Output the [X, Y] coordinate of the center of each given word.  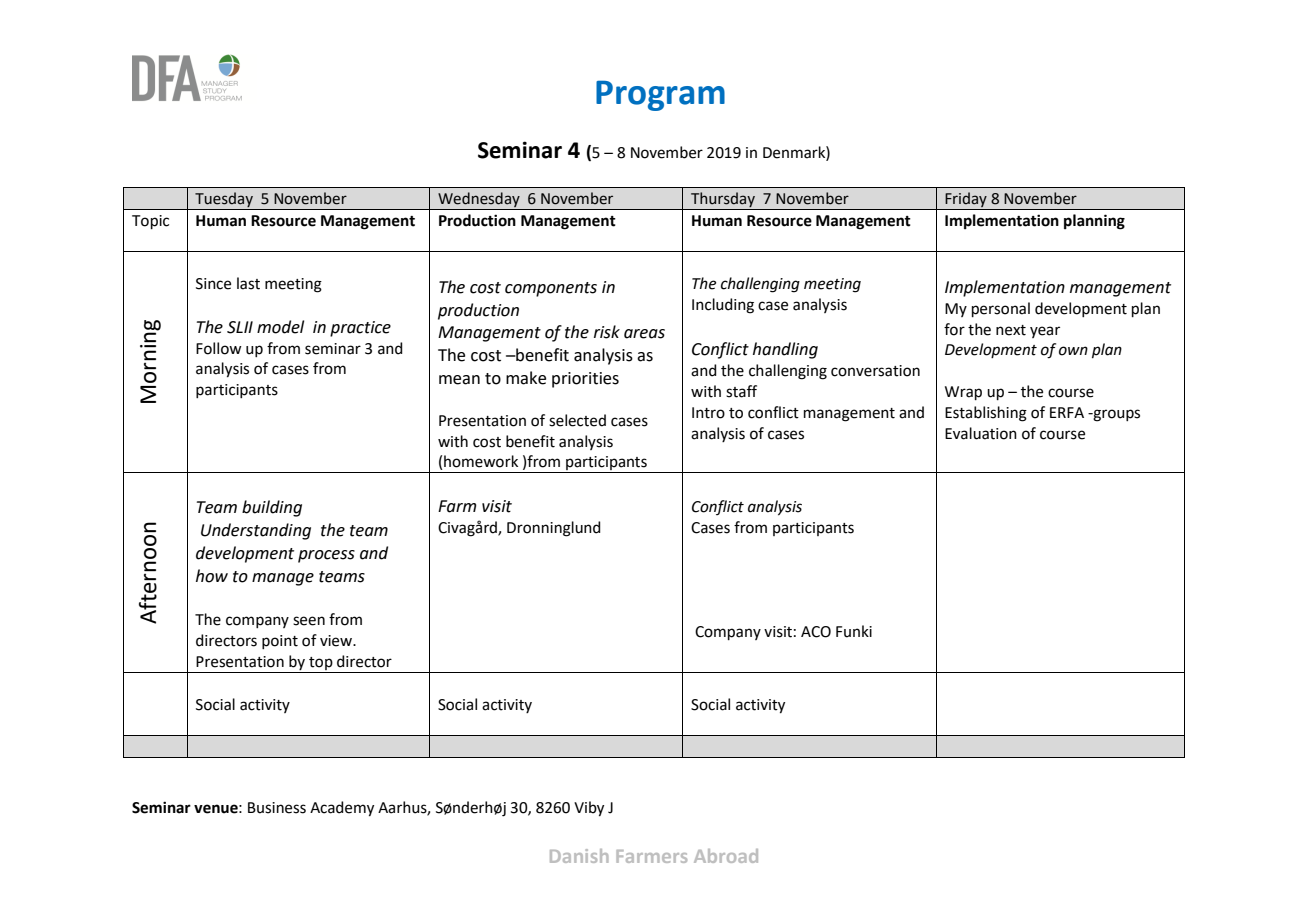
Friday [966, 201]
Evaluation [981, 433]
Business [277, 808]
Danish [579, 856]
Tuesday [224, 201]
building [272, 508]
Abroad [726, 856]
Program [660, 95]
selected [577, 420]
